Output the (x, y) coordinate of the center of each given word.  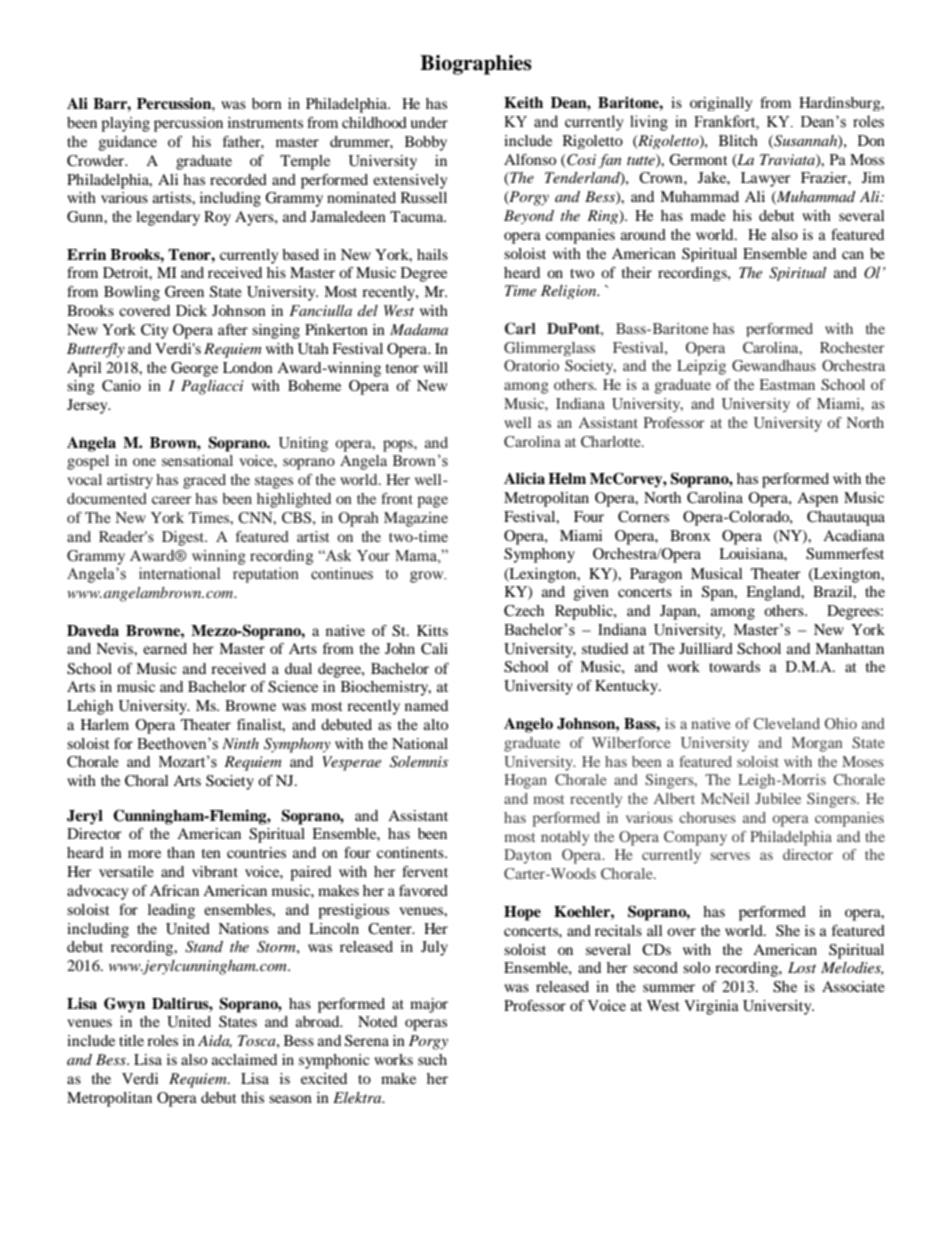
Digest (184, 538)
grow (428, 577)
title (131, 1040)
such (432, 1059)
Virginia (711, 1007)
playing (125, 124)
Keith (523, 102)
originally (721, 104)
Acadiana (854, 535)
